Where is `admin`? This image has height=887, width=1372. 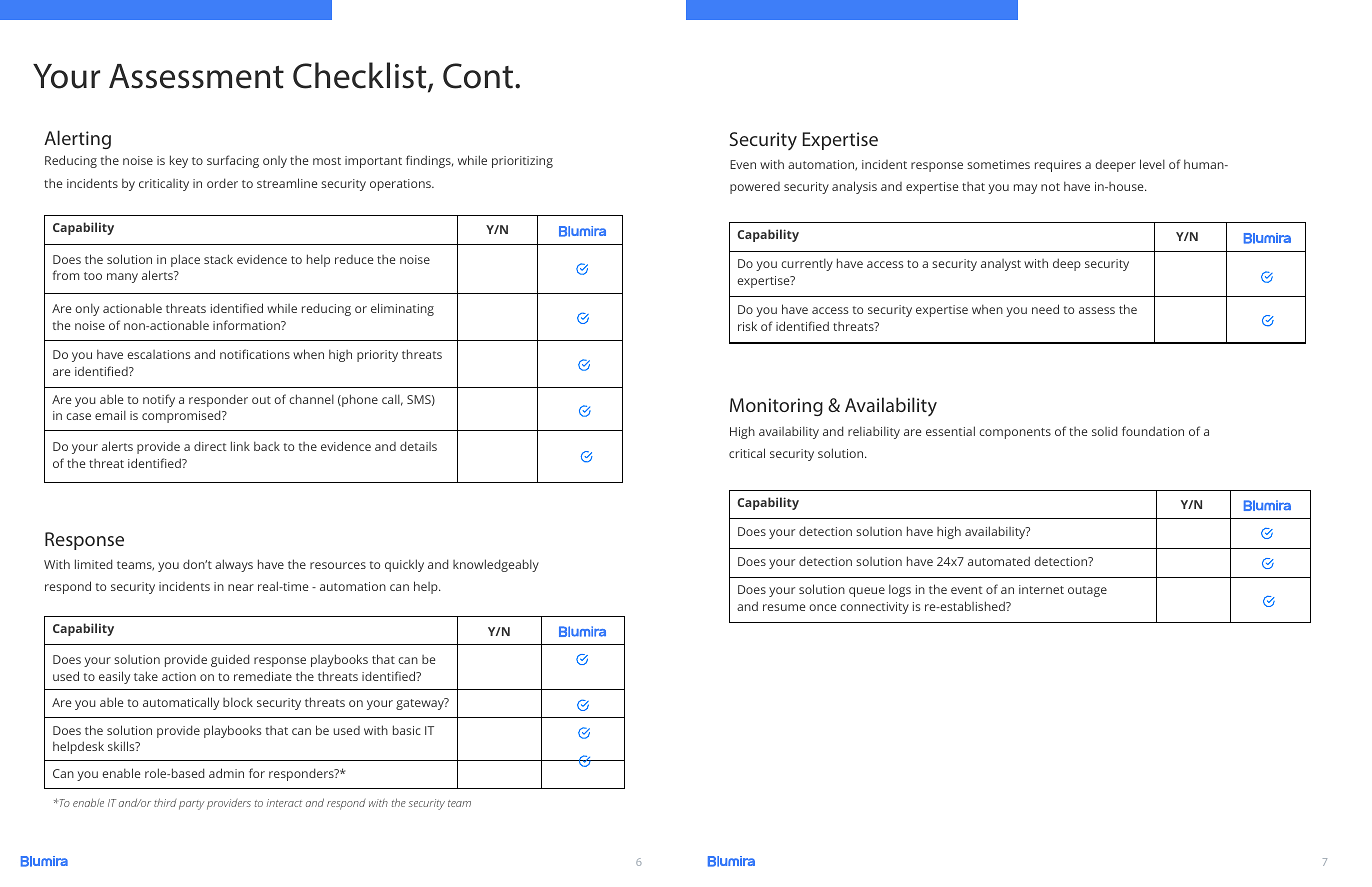
admin is located at coordinates (226, 773).
